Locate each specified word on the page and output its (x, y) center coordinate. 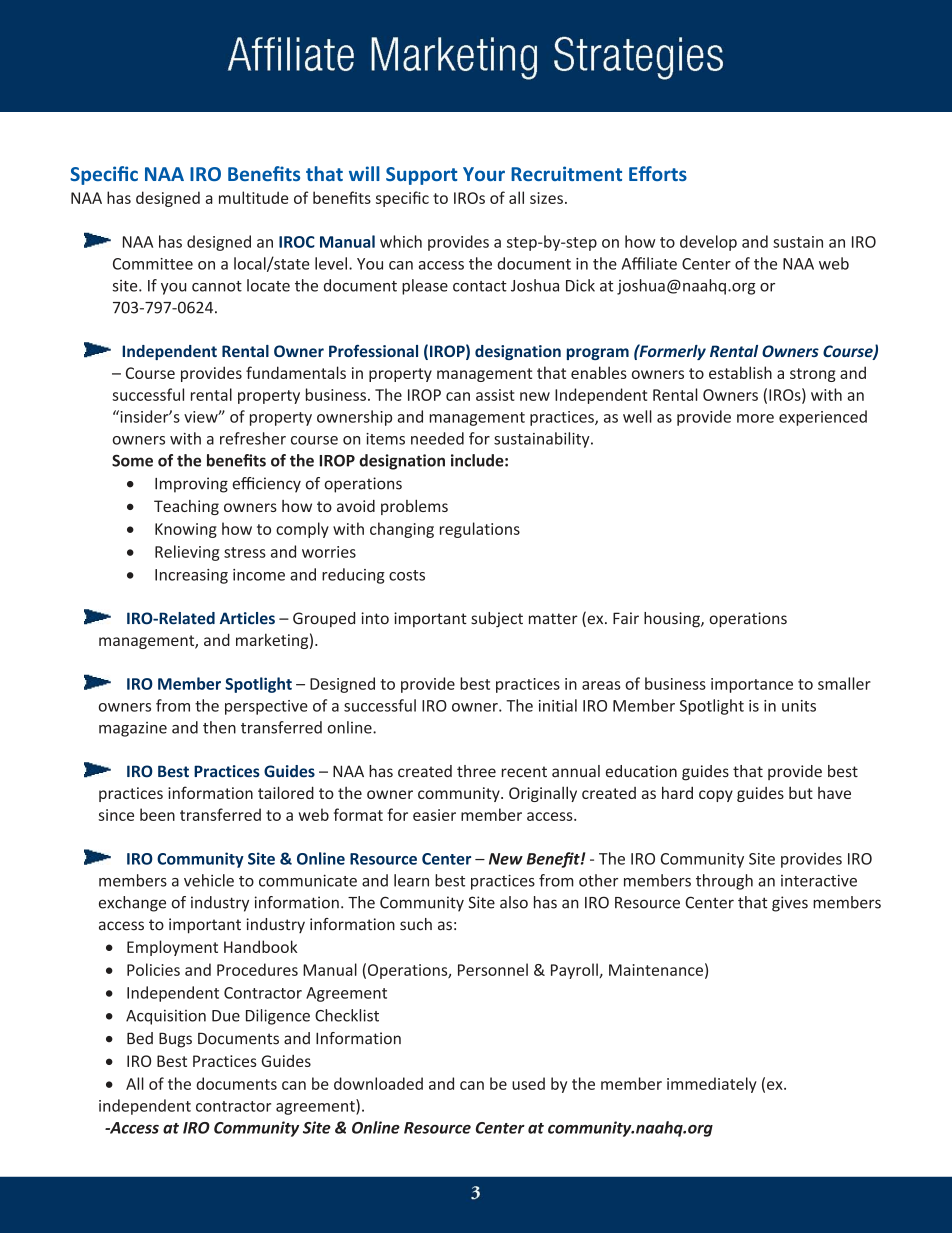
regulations (480, 530)
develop (708, 243)
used (528, 1083)
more (755, 418)
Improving (191, 485)
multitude (253, 197)
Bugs (175, 1040)
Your (484, 174)
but (801, 792)
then (219, 727)
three (476, 771)
